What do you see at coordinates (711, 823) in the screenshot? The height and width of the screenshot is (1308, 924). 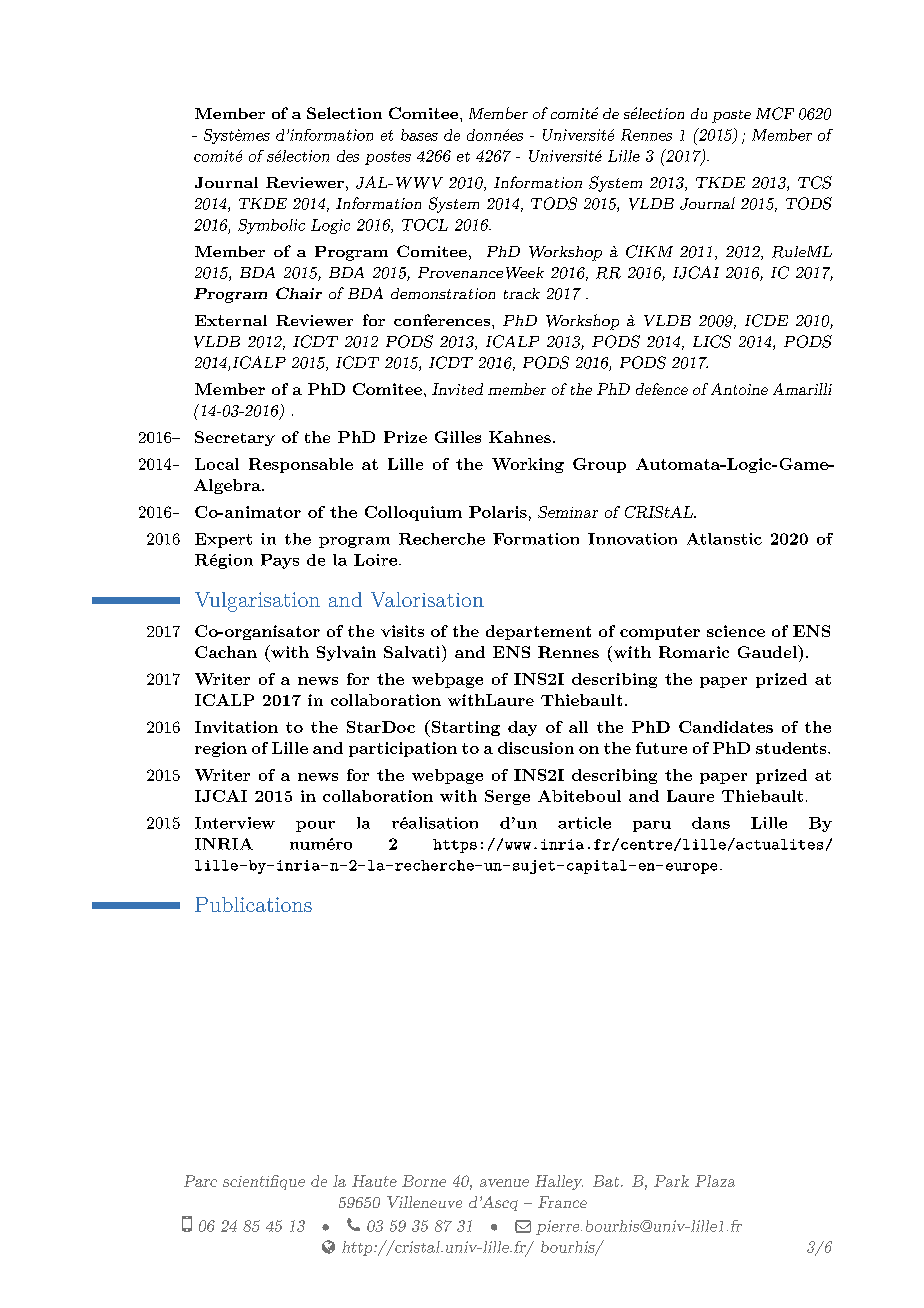 I see `dans` at bounding box center [711, 823].
